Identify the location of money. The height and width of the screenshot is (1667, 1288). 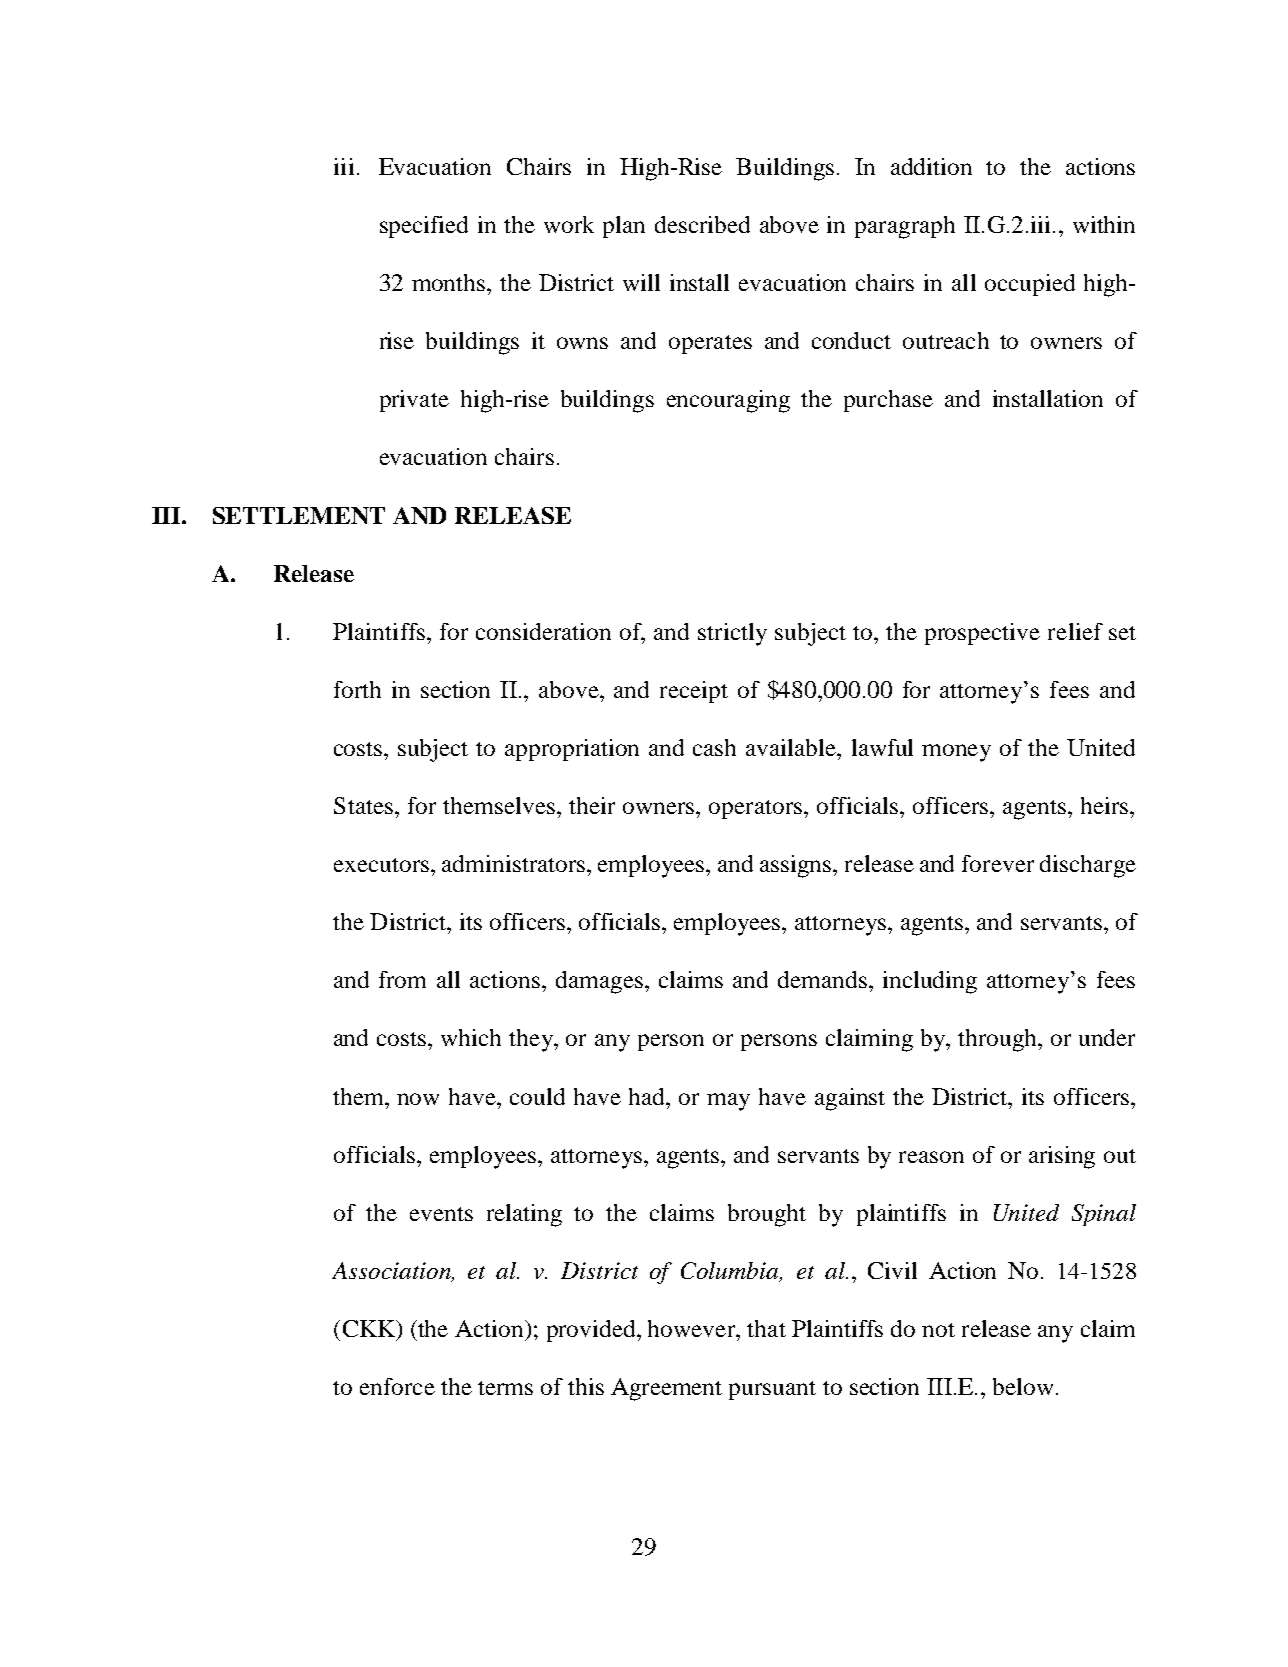
(956, 753).
